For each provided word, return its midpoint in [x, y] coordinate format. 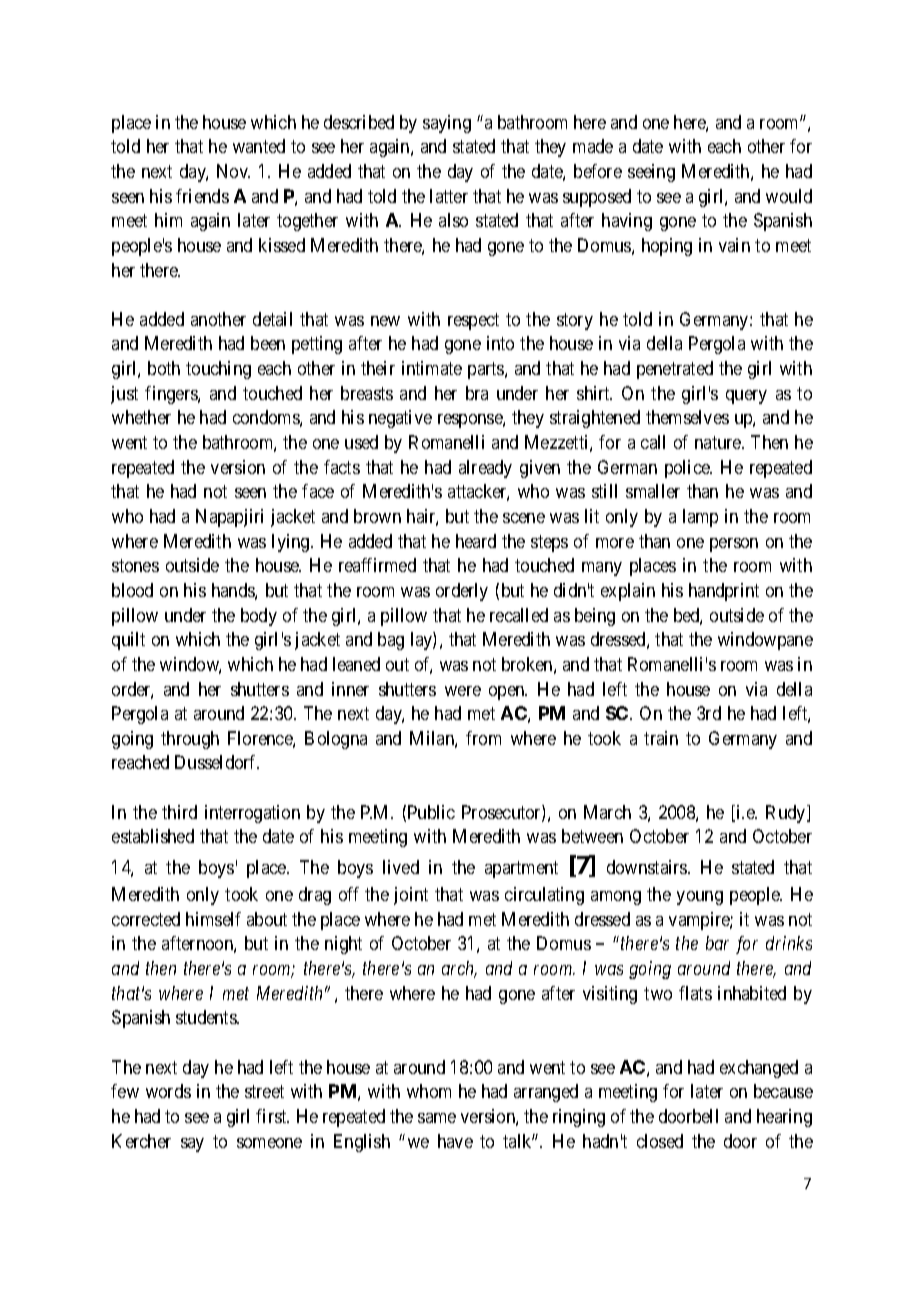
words [168, 1091]
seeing [651, 173]
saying [447, 124]
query [746, 397]
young [700, 898]
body [259, 617]
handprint [724, 592]
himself [213, 919]
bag [391, 641]
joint [411, 896]
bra [477, 393]
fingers [172, 395]
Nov [233, 171]
